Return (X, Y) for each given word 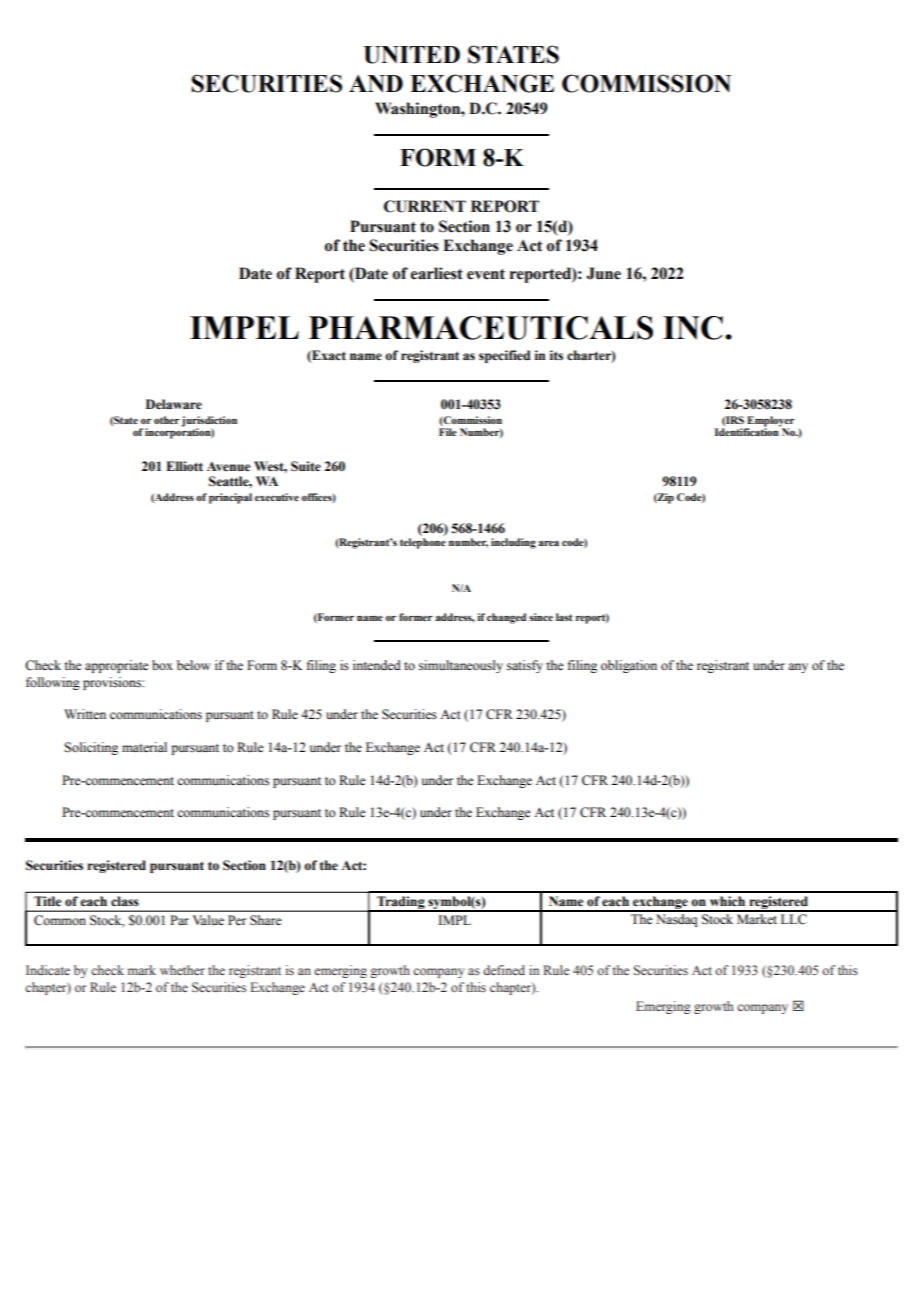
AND (376, 84)
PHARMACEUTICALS (481, 328)
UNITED (412, 55)
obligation (629, 666)
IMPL (454, 920)
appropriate (117, 666)
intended (377, 665)
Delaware (174, 404)
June (604, 273)
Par (179, 920)
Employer (770, 422)
